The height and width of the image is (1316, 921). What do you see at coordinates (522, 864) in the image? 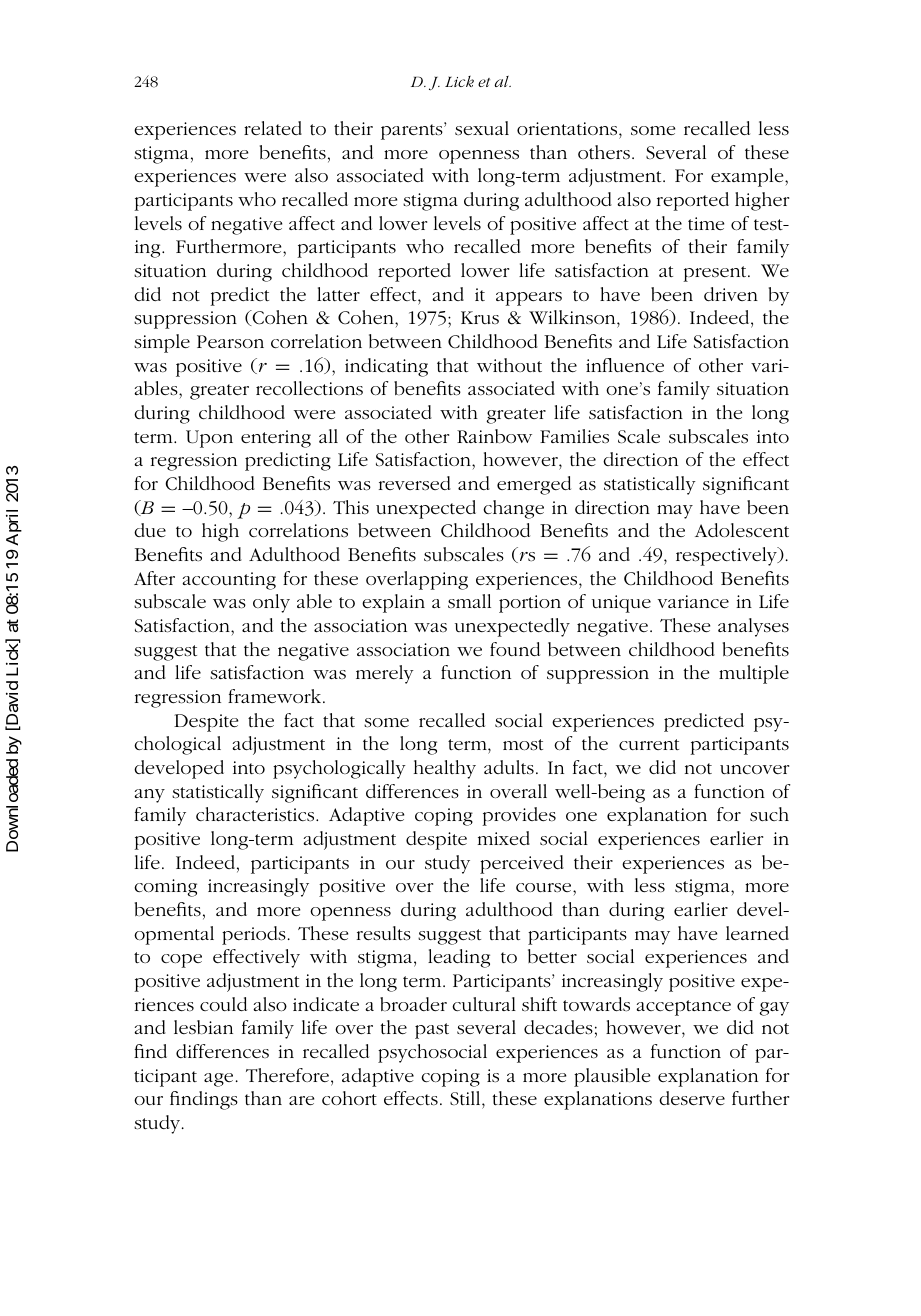
I see `perceived` at bounding box center [522, 864].
